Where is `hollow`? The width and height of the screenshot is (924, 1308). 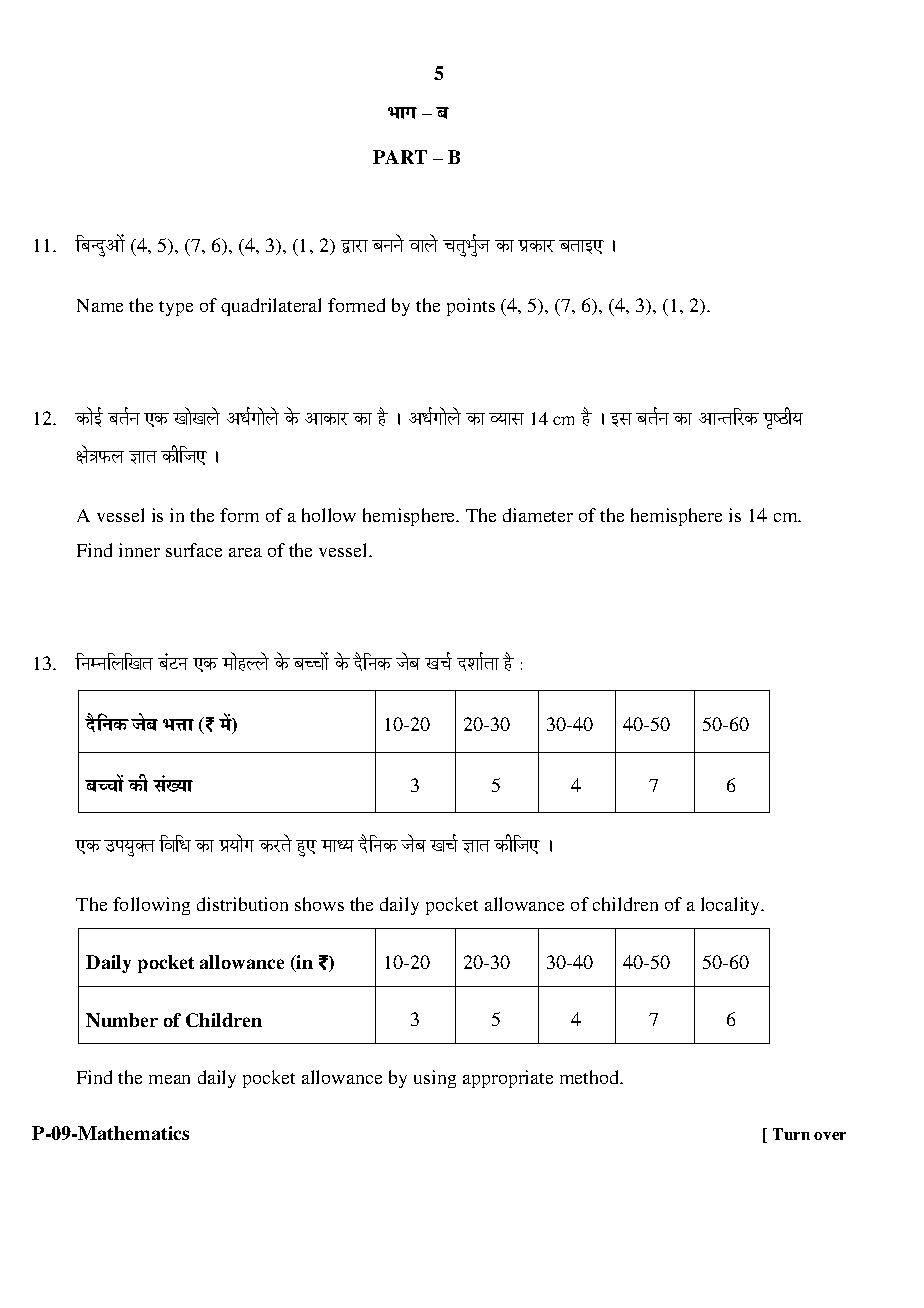
hollow is located at coordinates (329, 515).
